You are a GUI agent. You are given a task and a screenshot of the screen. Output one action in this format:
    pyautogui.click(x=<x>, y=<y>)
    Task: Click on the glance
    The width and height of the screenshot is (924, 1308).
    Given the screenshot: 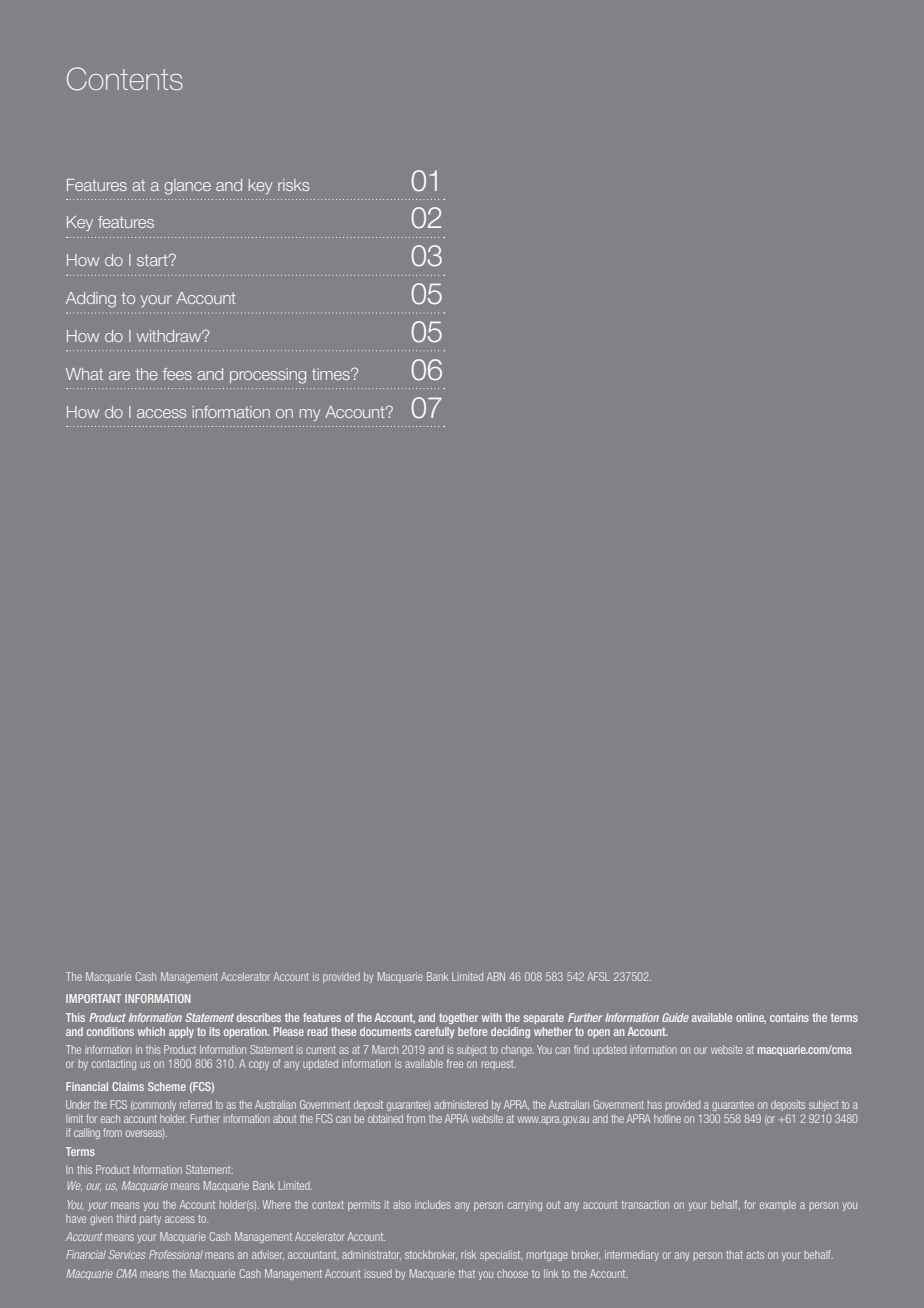 What is the action you would take?
    pyautogui.click(x=187, y=187)
